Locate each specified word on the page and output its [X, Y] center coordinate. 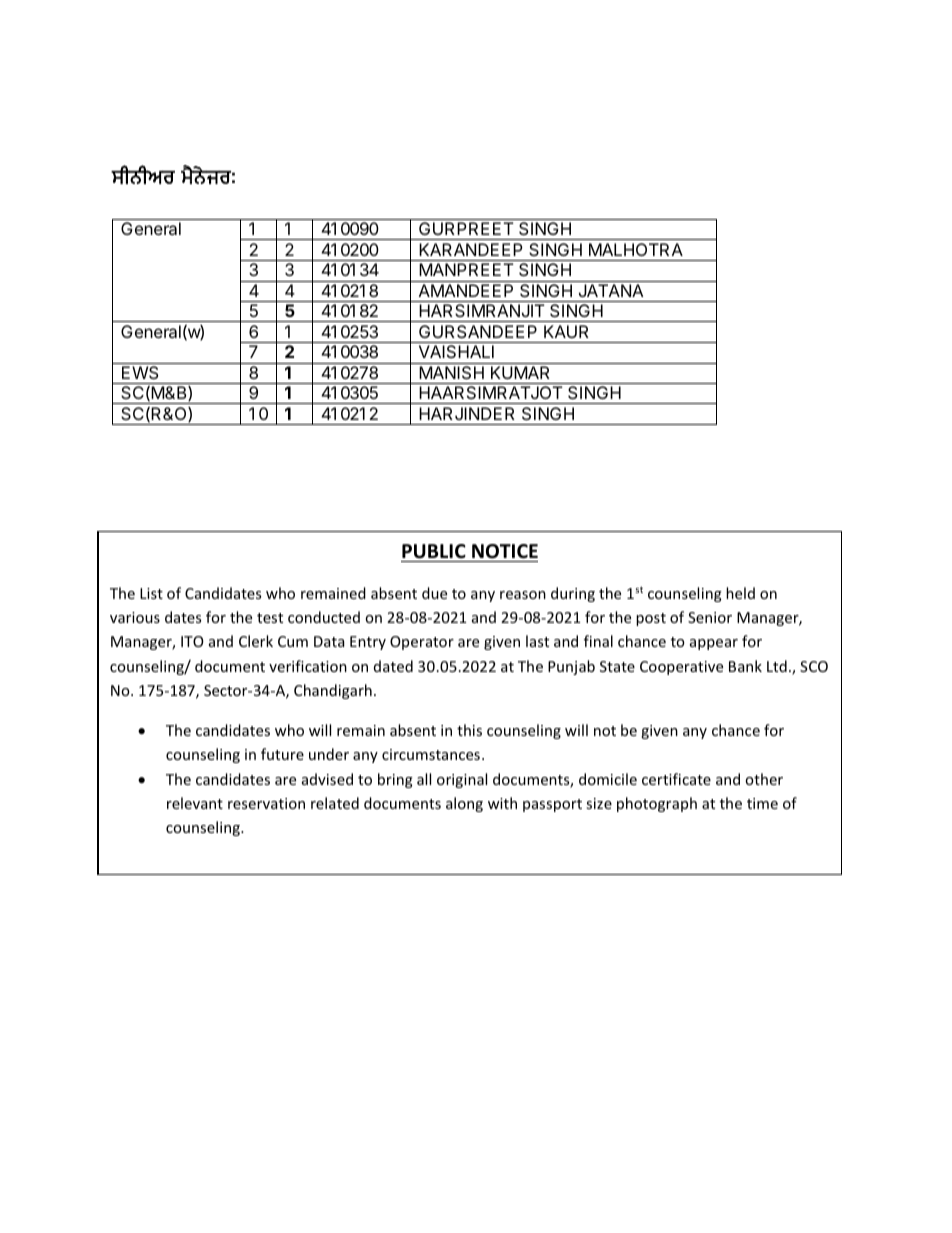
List [151, 593]
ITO [192, 641]
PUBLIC [434, 551]
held [740, 593]
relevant [195, 803]
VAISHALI [456, 351]
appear [714, 644]
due [434, 593]
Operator [422, 643]
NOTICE [505, 551]
